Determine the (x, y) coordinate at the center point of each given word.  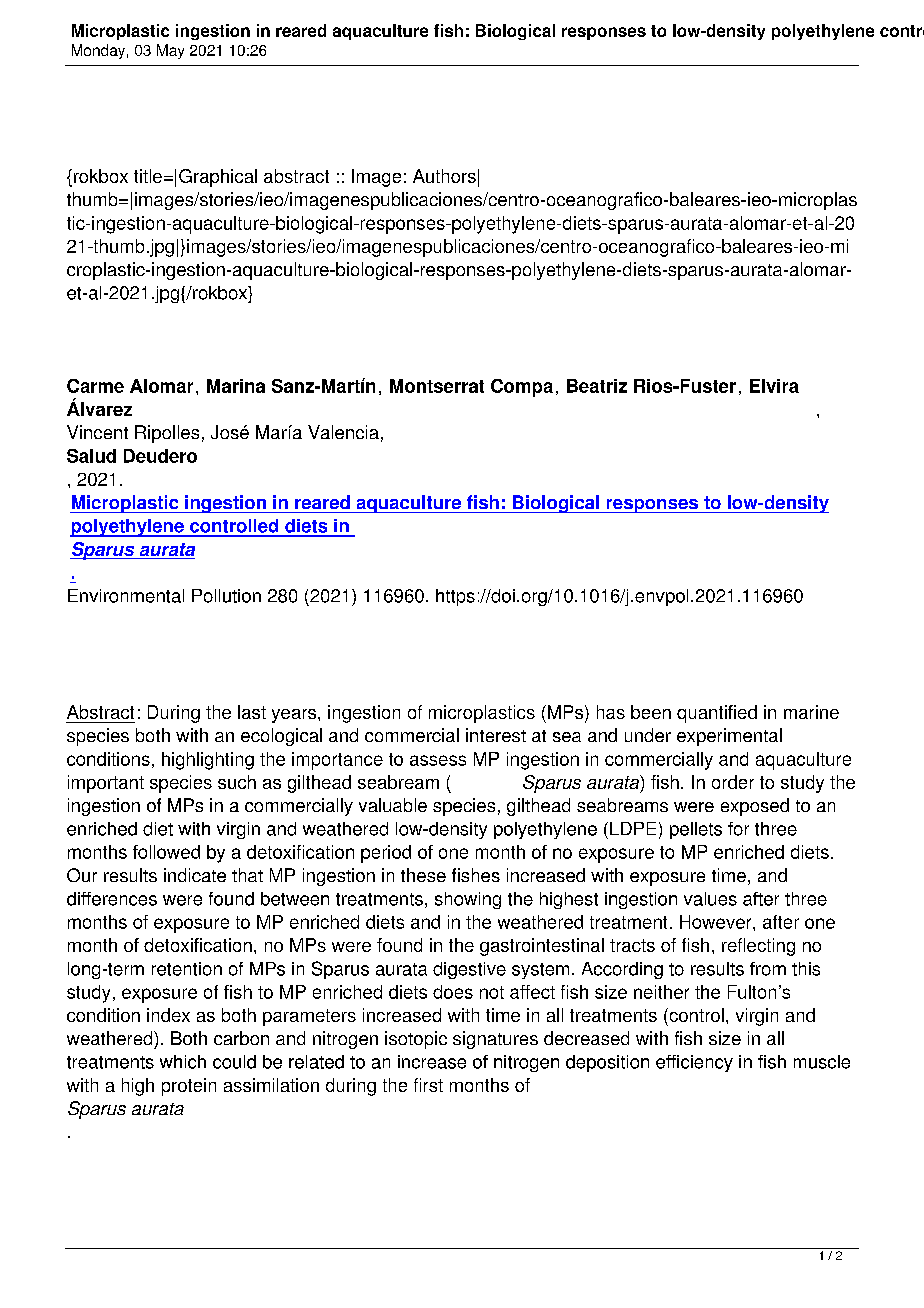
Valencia (343, 432)
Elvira (774, 386)
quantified (717, 714)
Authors (444, 176)
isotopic (416, 1040)
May (170, 51)
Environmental (126, 596)
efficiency (694, 1063)
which (183, 1062)
